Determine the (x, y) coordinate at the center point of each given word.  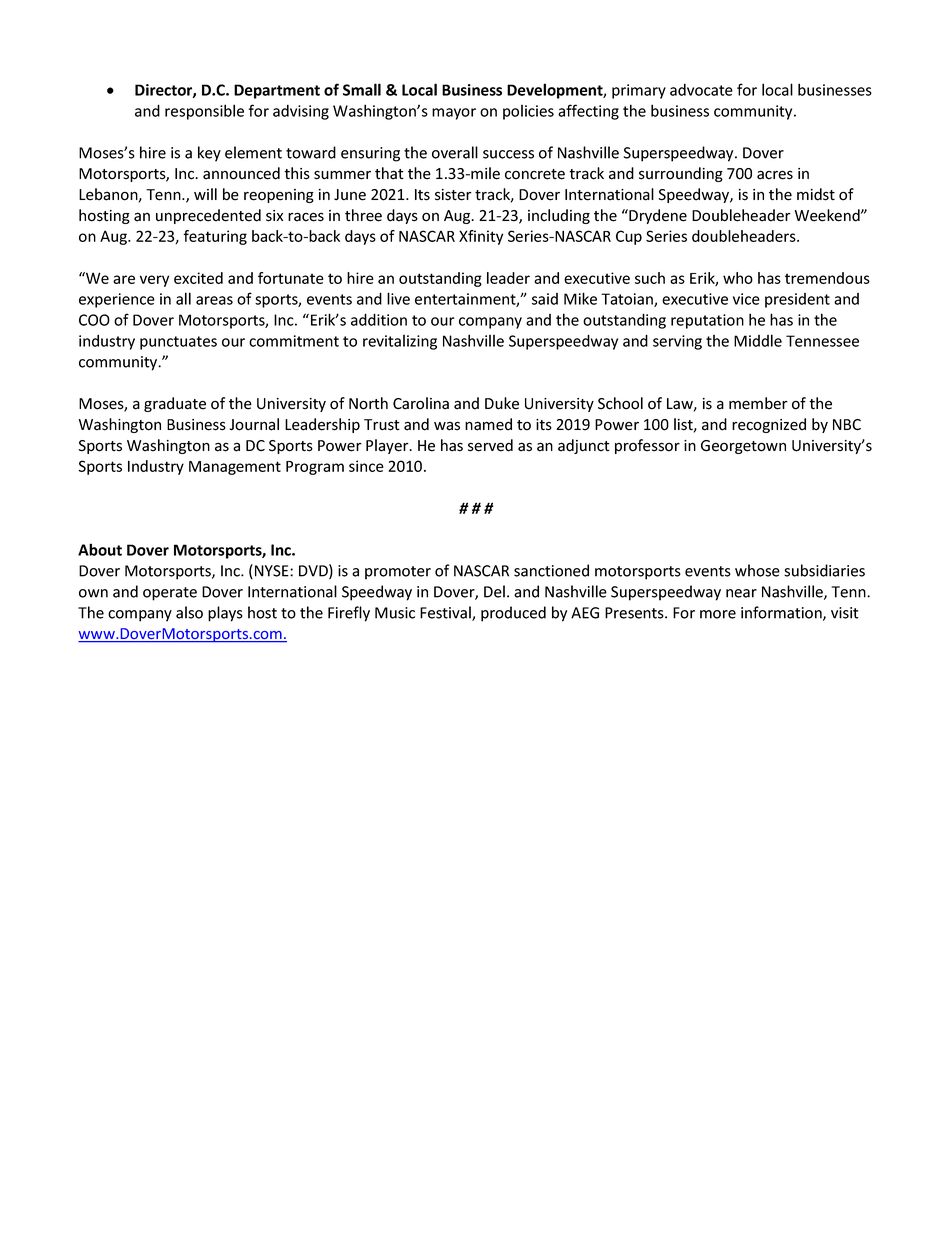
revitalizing (400, 342)
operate (170, 594)
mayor (454, 114)
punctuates (178, 343)
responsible (204, 112)
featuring (215, 237)
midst (816, 194)
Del (494, 591)
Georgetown (743, 447)
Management (235, 468)
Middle (758, 340)
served (490, 445)
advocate (701, 90)
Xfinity (481, 237)
